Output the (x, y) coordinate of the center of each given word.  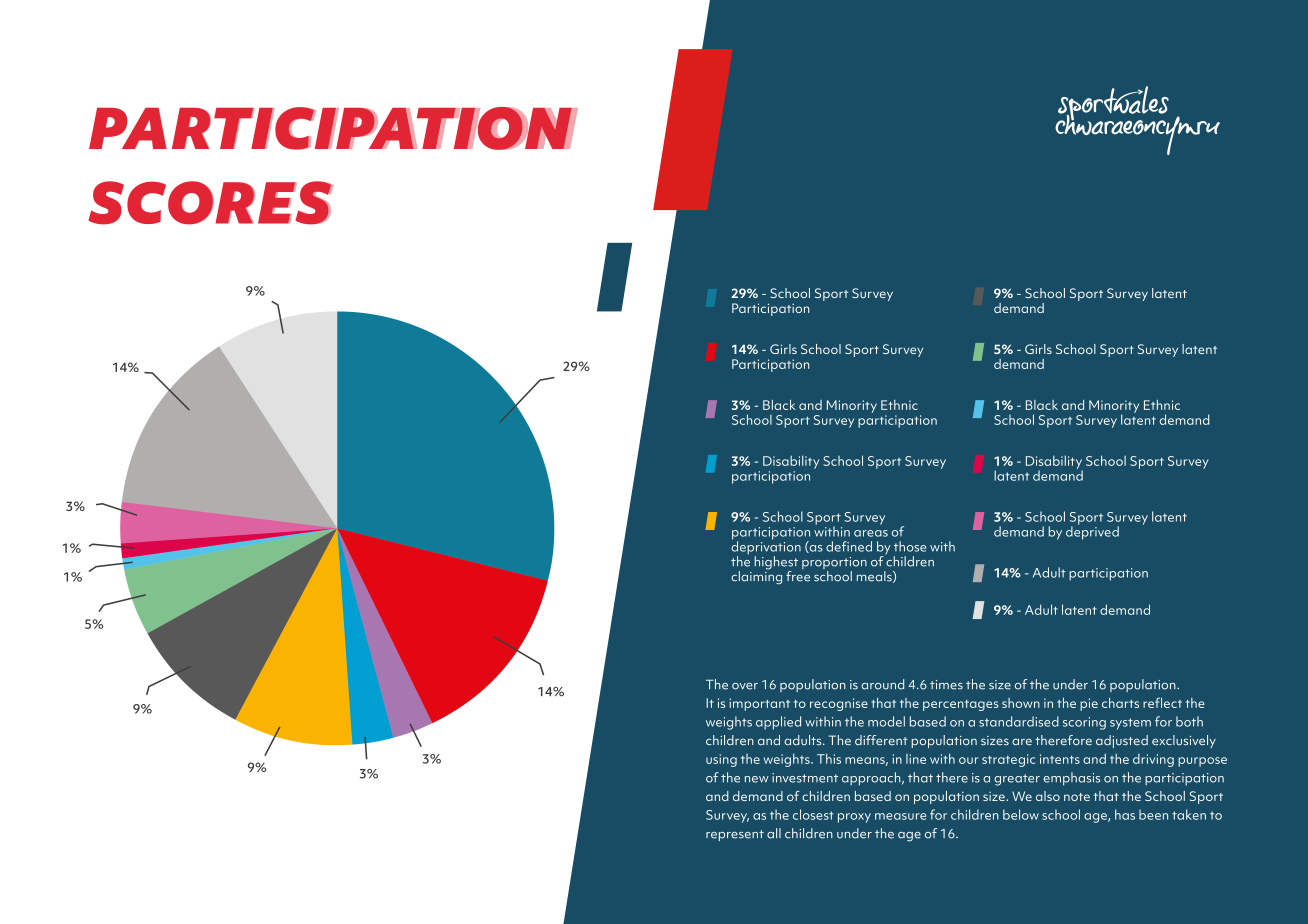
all (774, 833)
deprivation (766, 548)
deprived (1092, 532)
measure (900, 816)
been (1153, 814)
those (910, 546)
